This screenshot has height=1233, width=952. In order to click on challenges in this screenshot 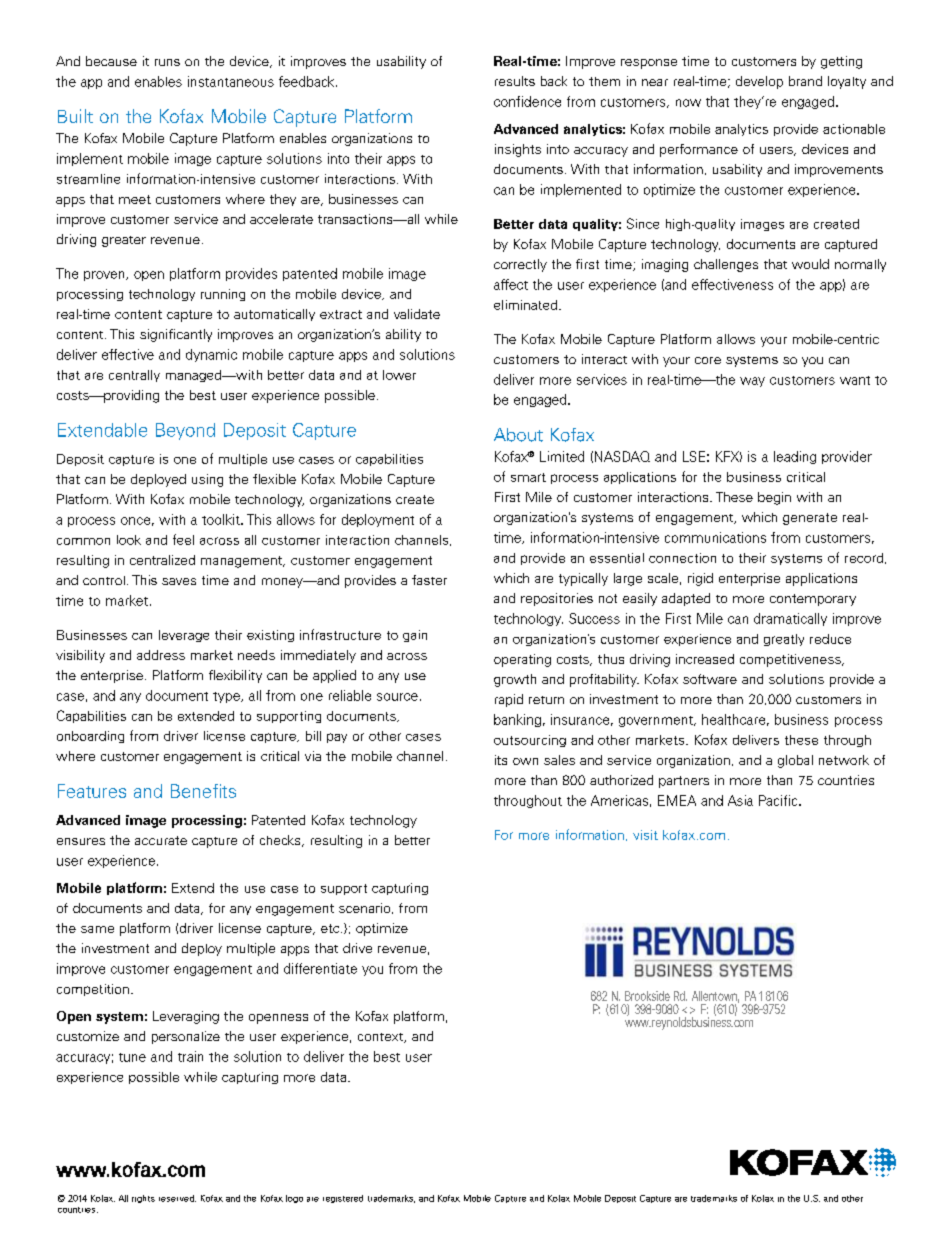, I will do `click(726, 265)`.
